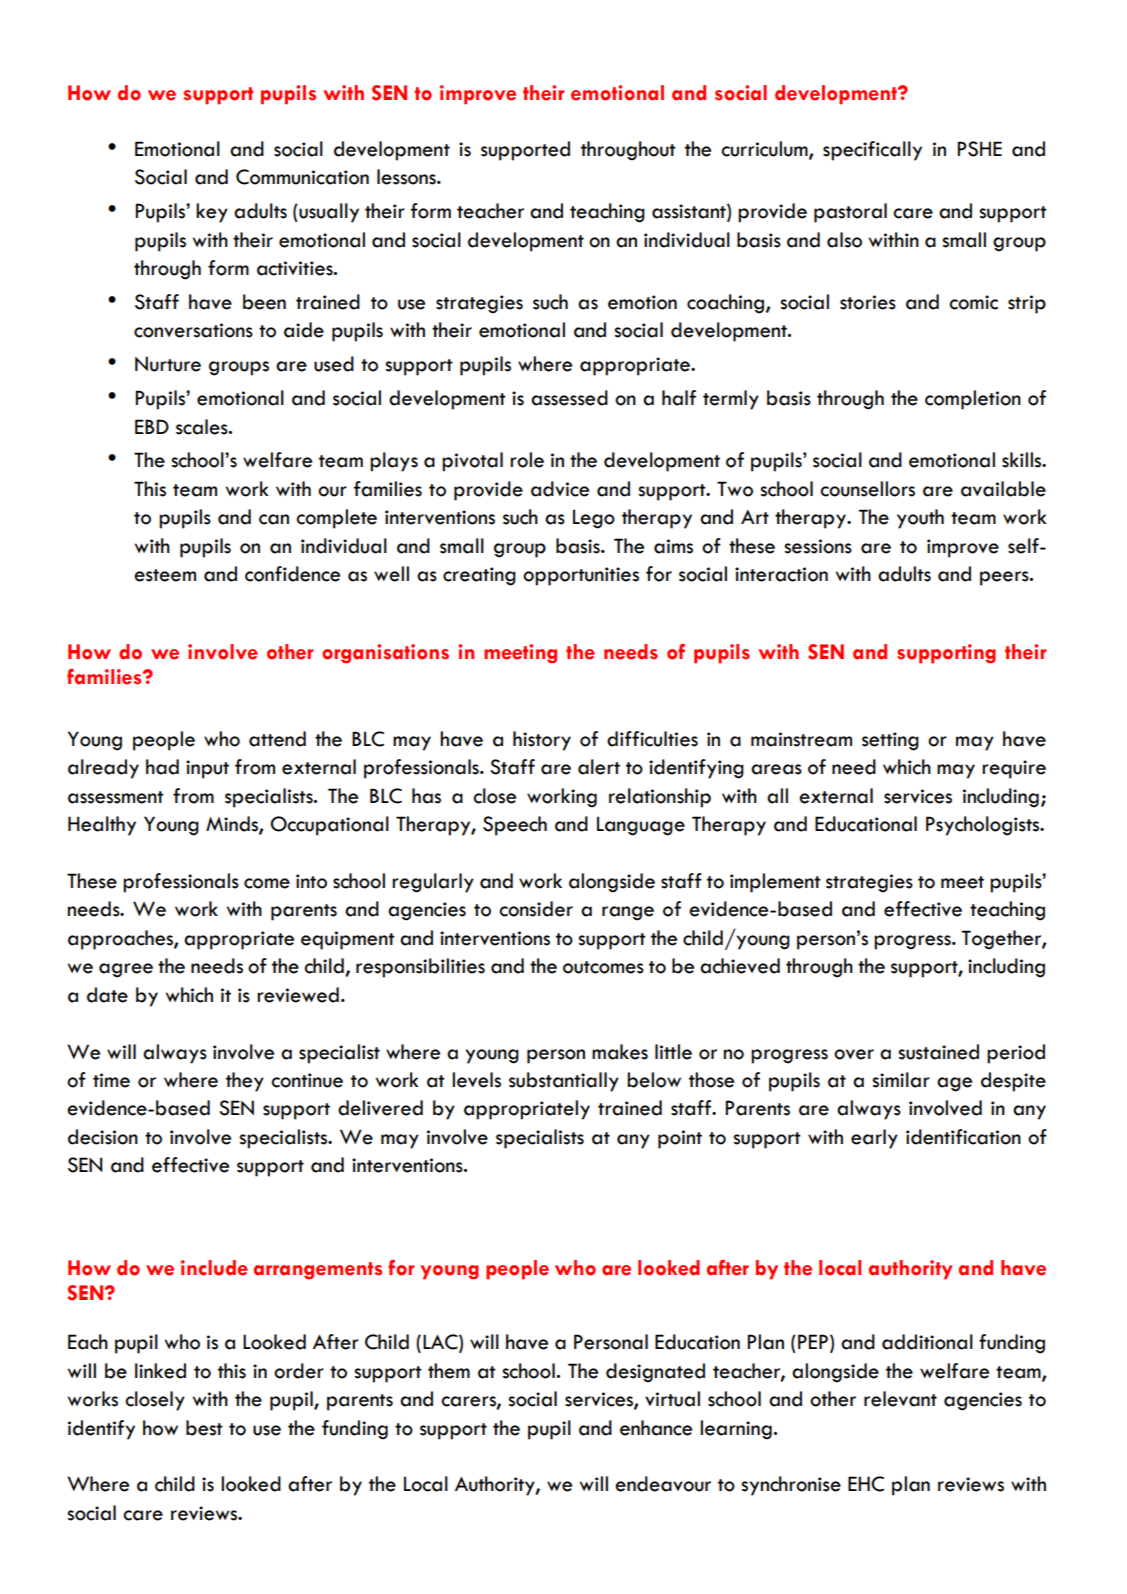 The image size is (1127, 1594). I want to click on specifically, so click(872, 151).
